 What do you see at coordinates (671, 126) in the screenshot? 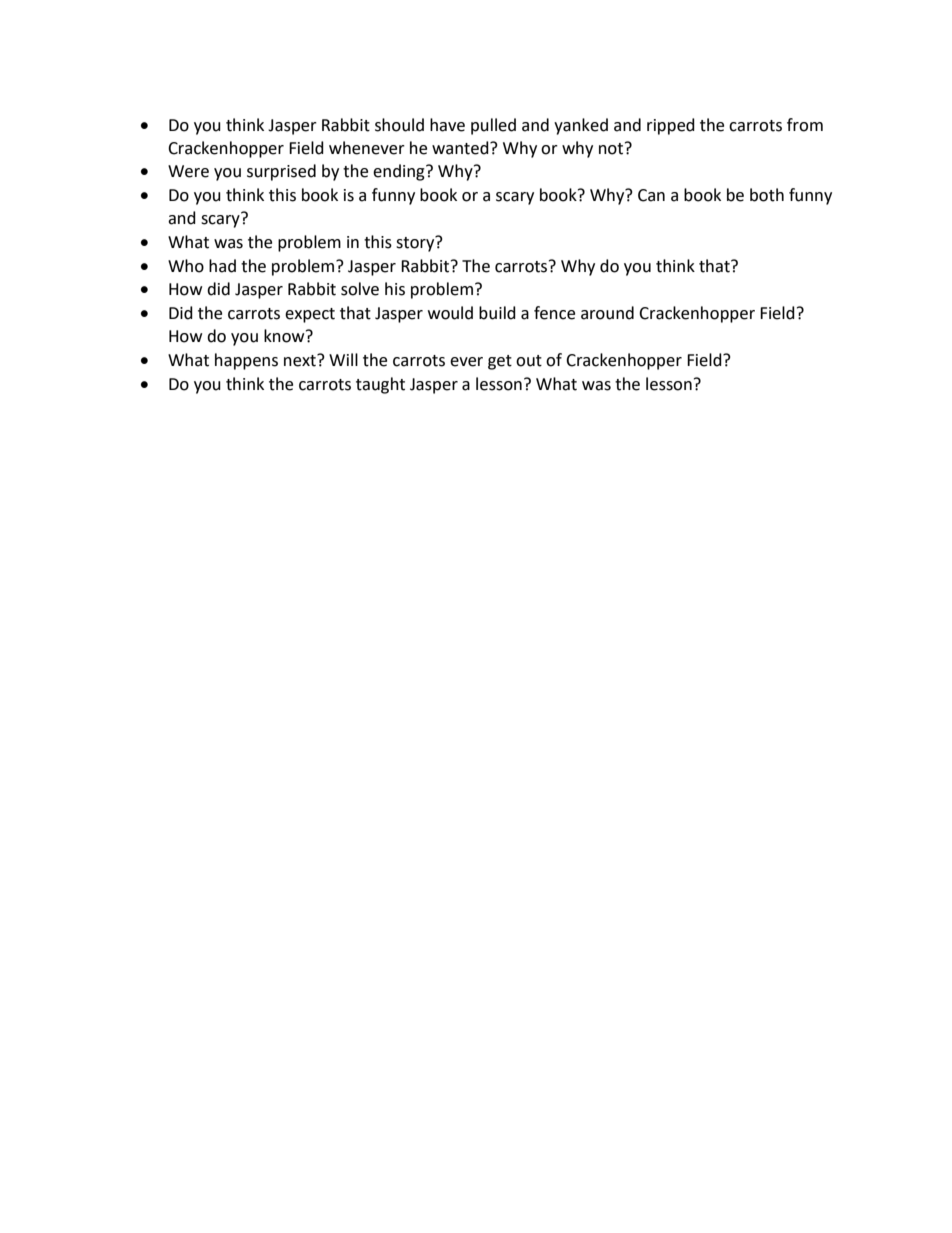
I see `ripped` at bounding box center [671, 126].
